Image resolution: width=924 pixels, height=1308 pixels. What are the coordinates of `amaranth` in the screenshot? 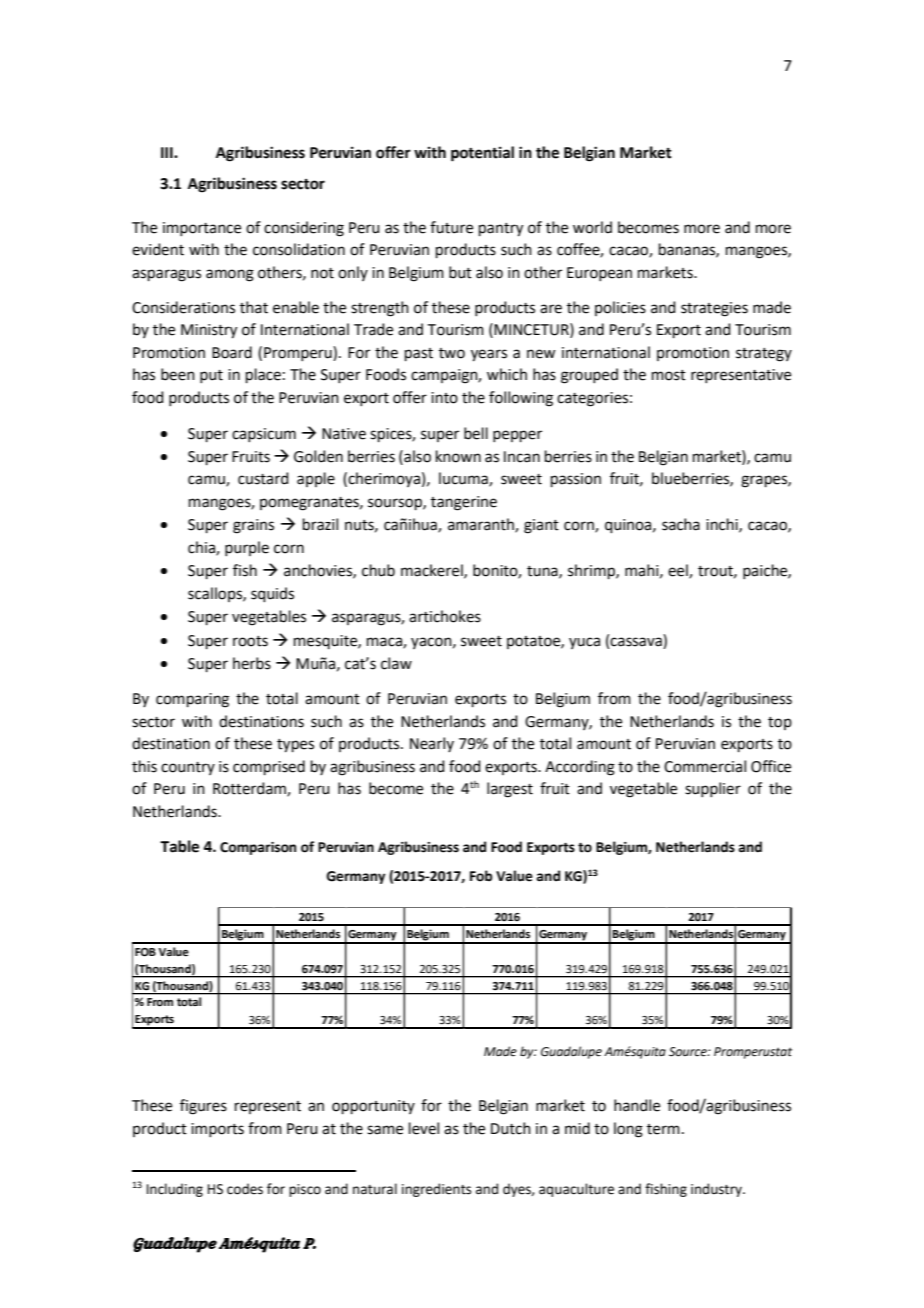 It's located at (482, 525).
